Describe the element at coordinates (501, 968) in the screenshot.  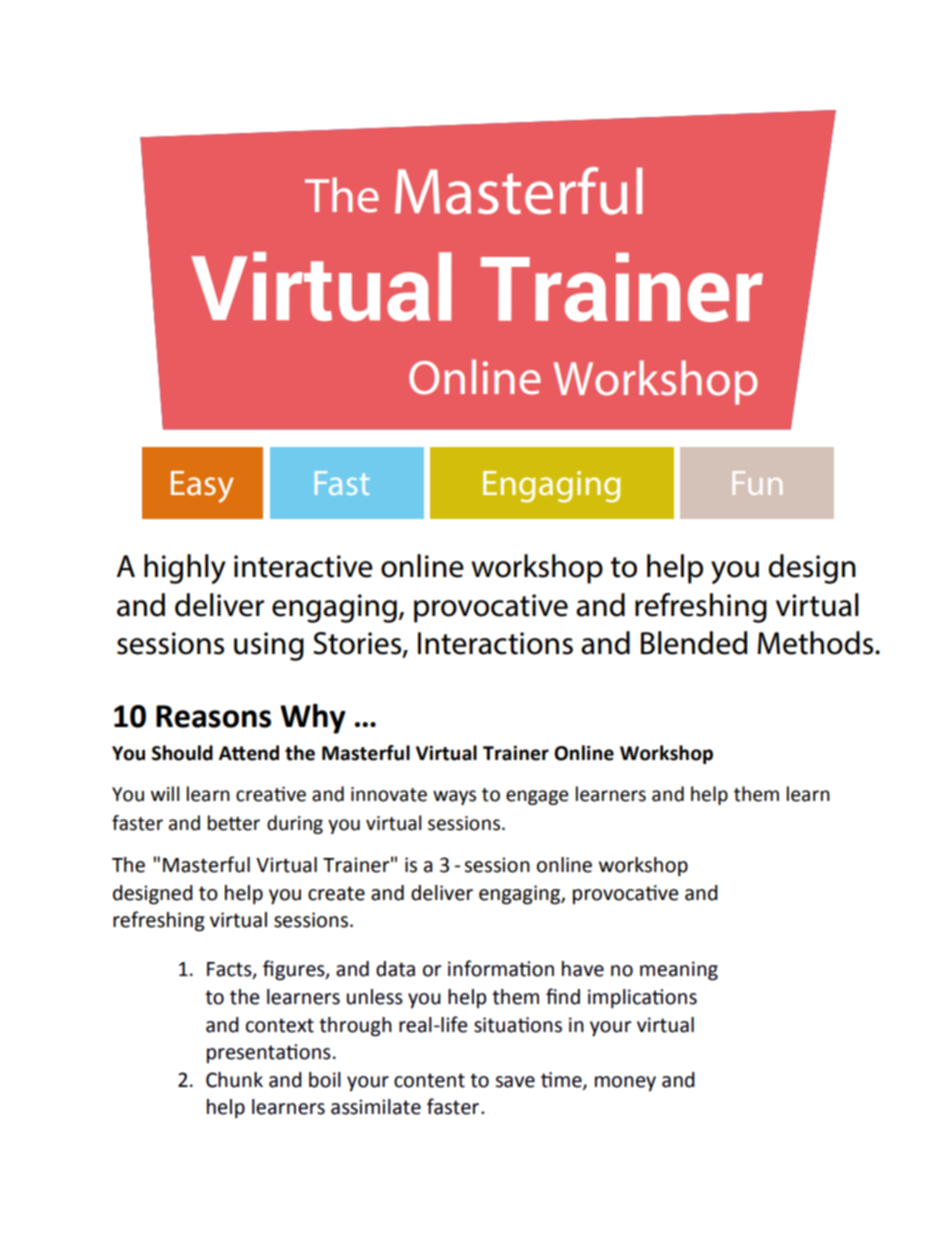
I see `information` at that location.
